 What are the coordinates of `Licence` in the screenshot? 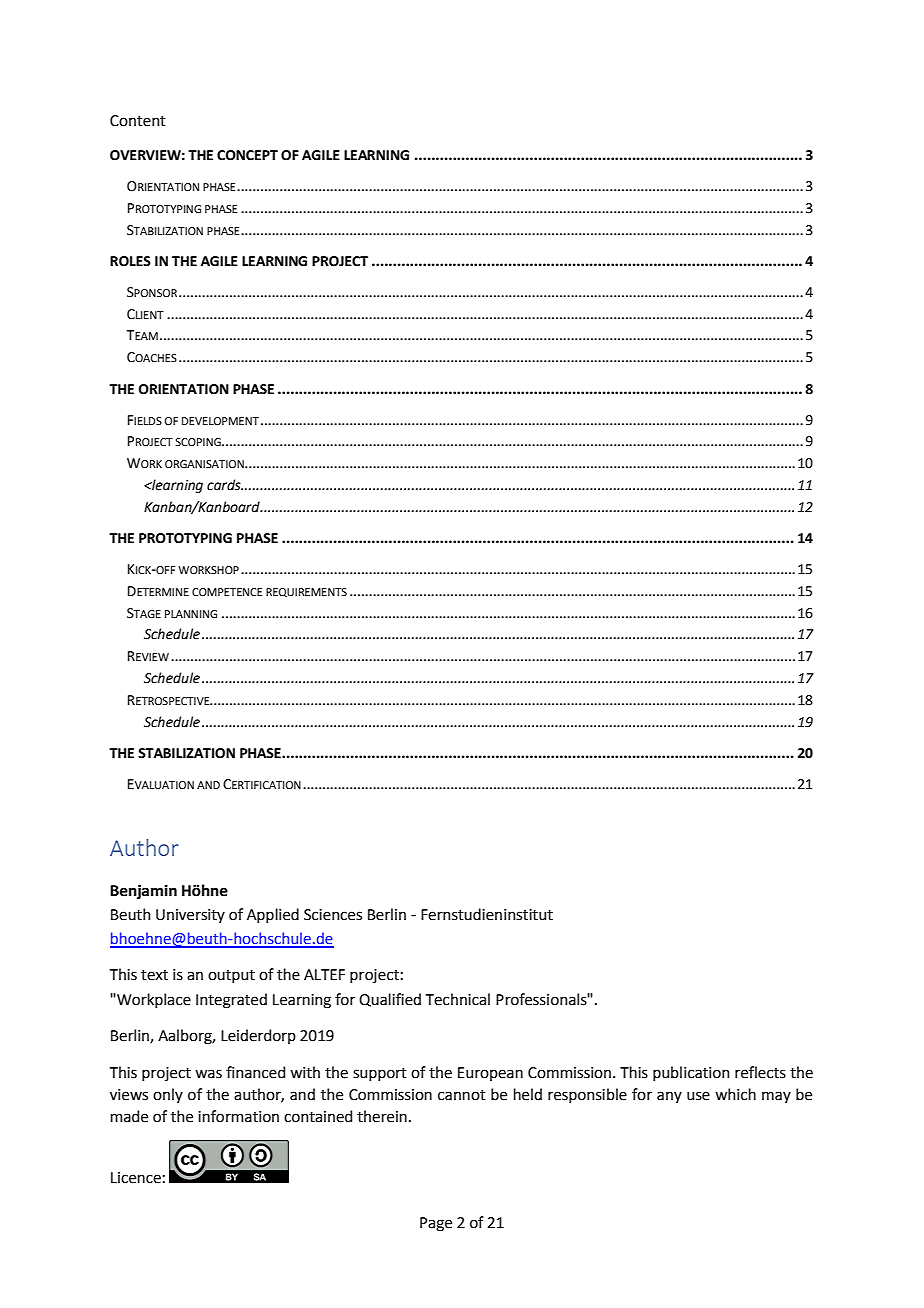 It's located at (136, 1178).
